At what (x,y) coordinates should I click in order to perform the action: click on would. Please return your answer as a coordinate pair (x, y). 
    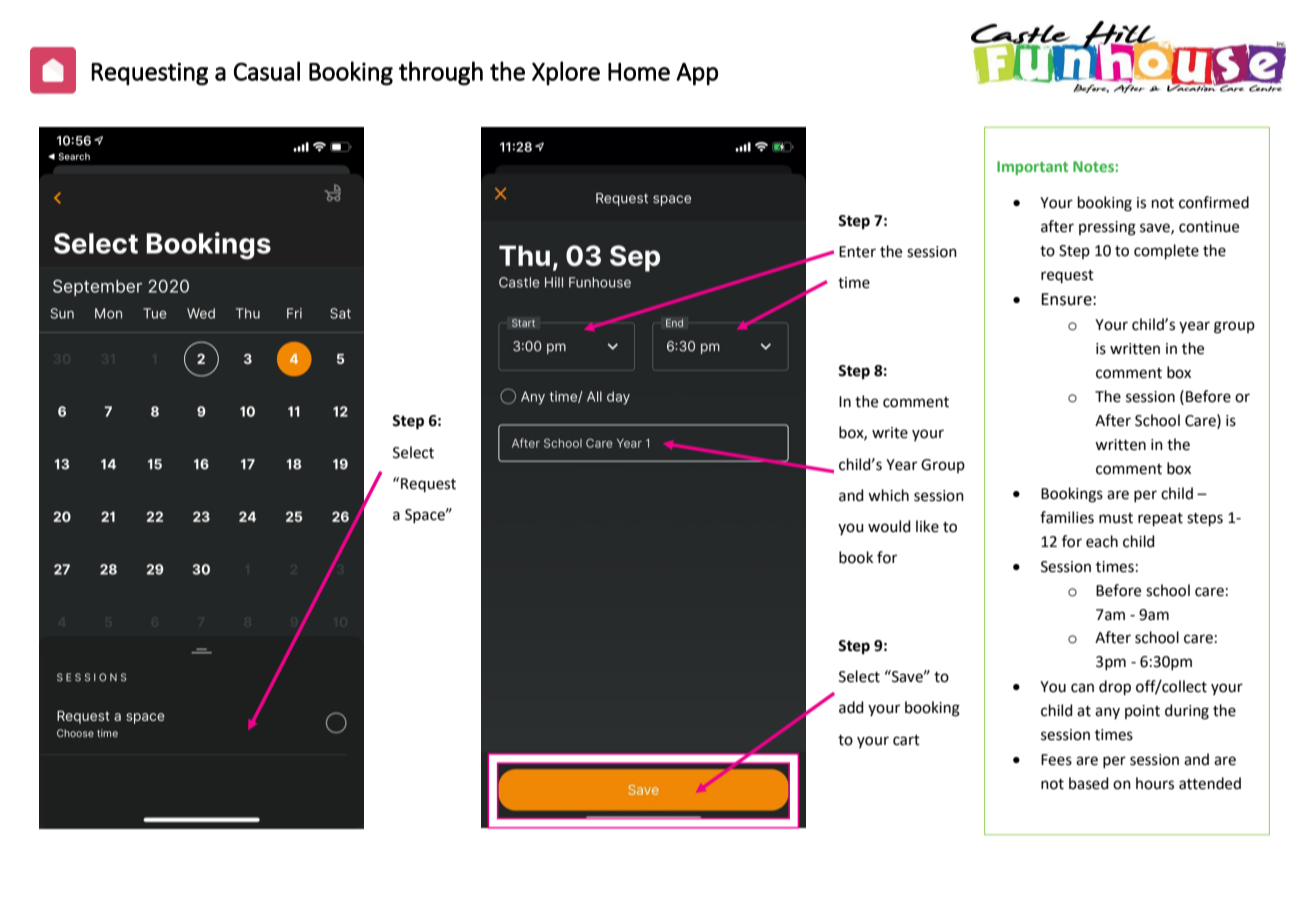
    Looking at the image, I should click on (889, 526).
